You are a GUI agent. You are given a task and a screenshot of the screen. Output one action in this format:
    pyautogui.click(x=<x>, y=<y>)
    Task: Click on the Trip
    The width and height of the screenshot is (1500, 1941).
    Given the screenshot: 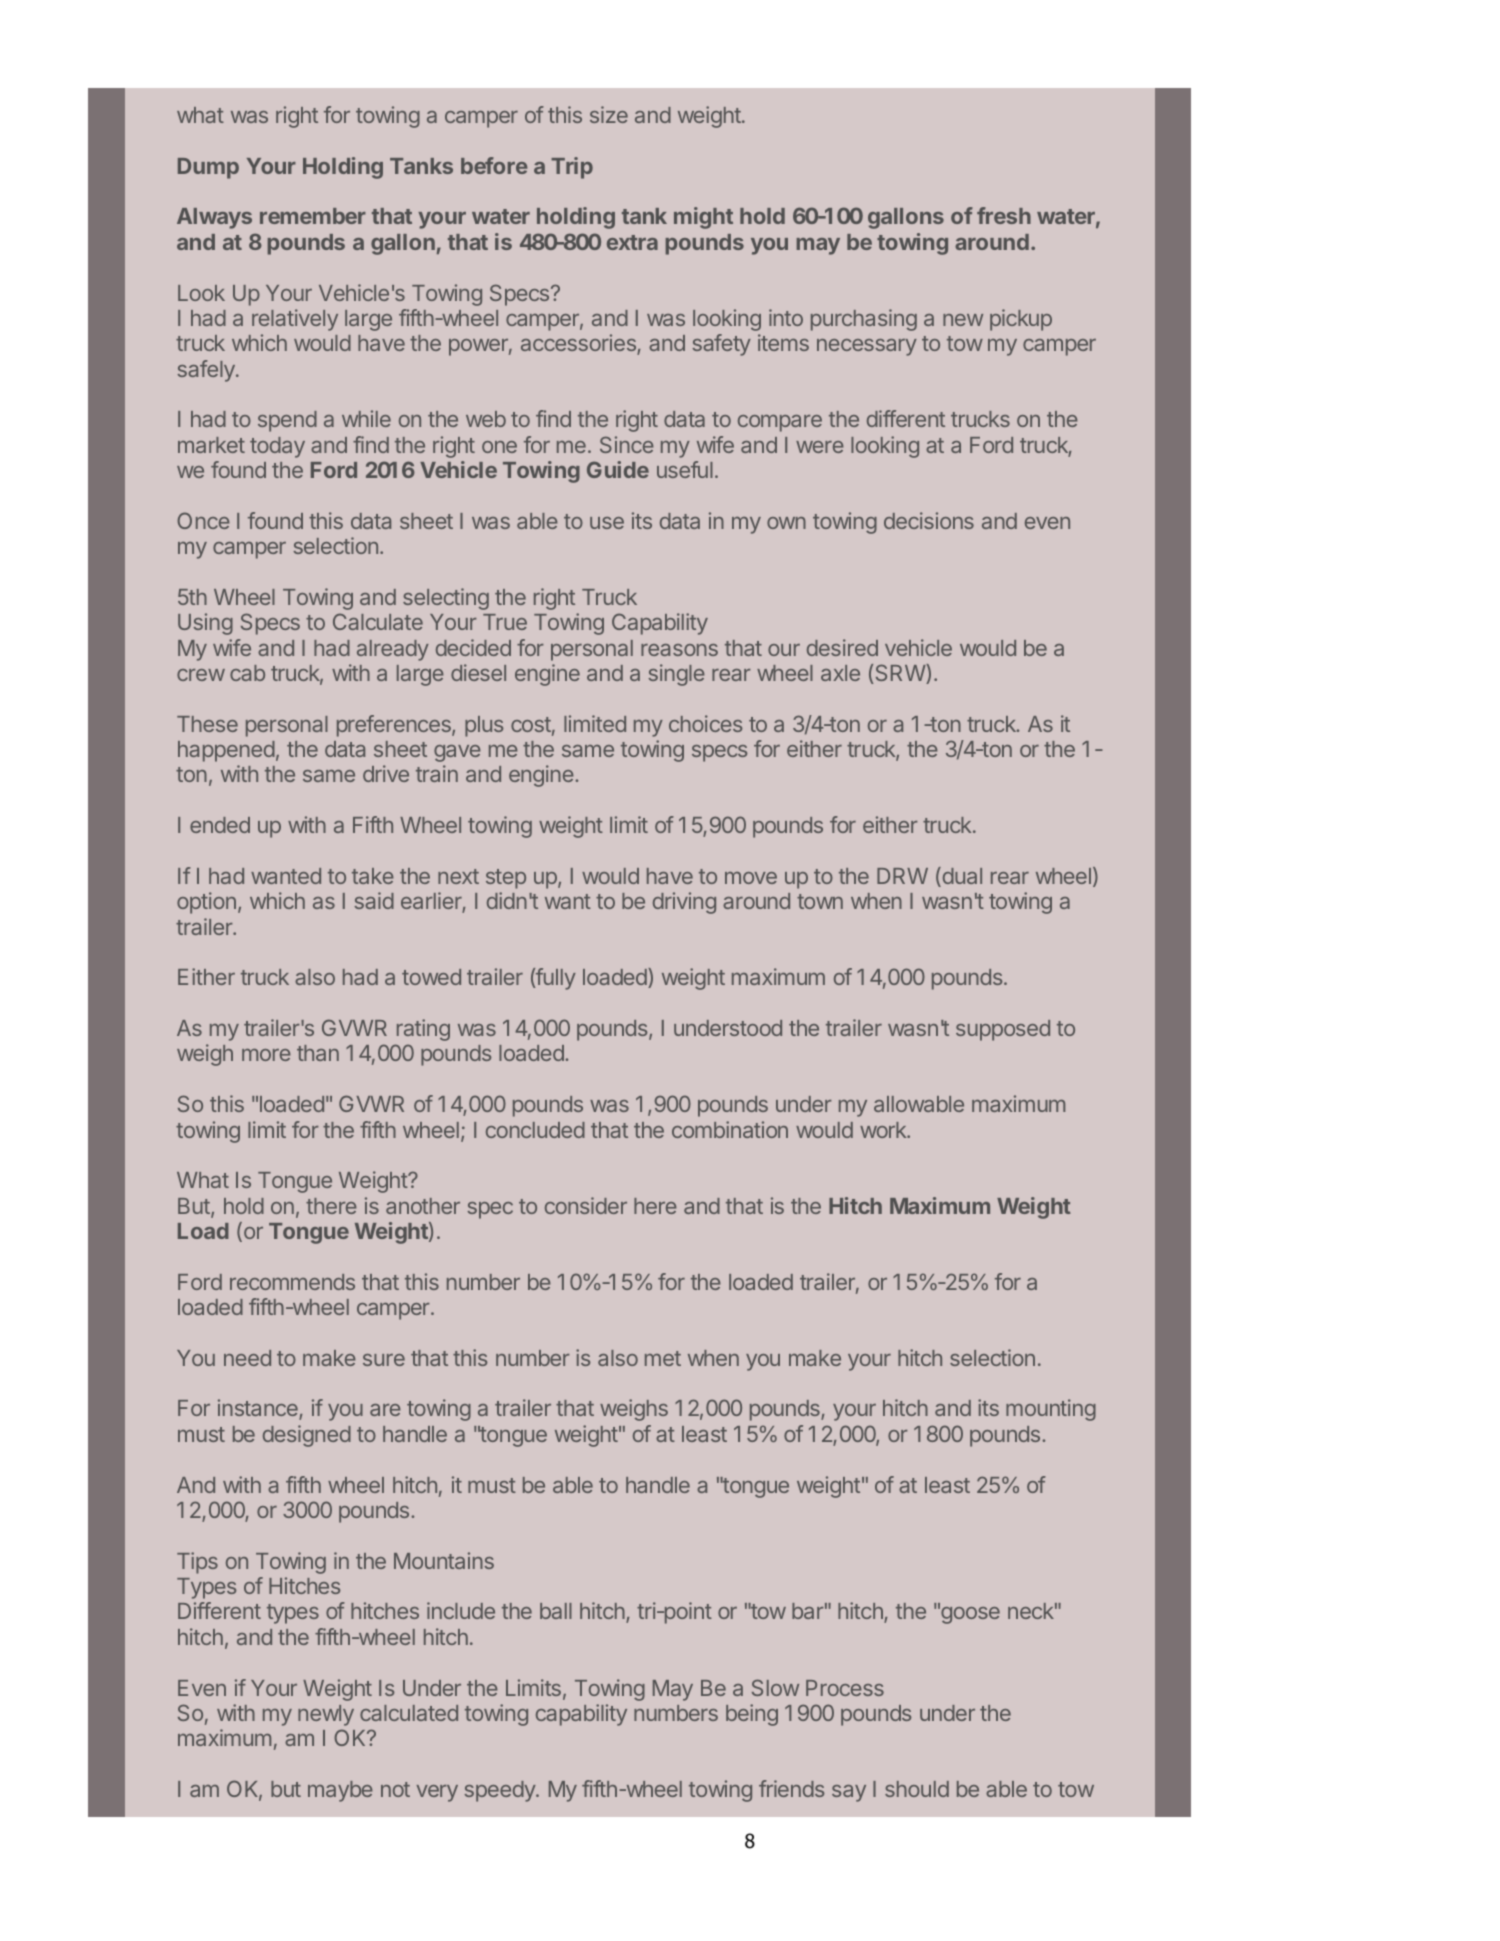 What is the action you would take?
    pyautogui.click(x=572, y=168)
